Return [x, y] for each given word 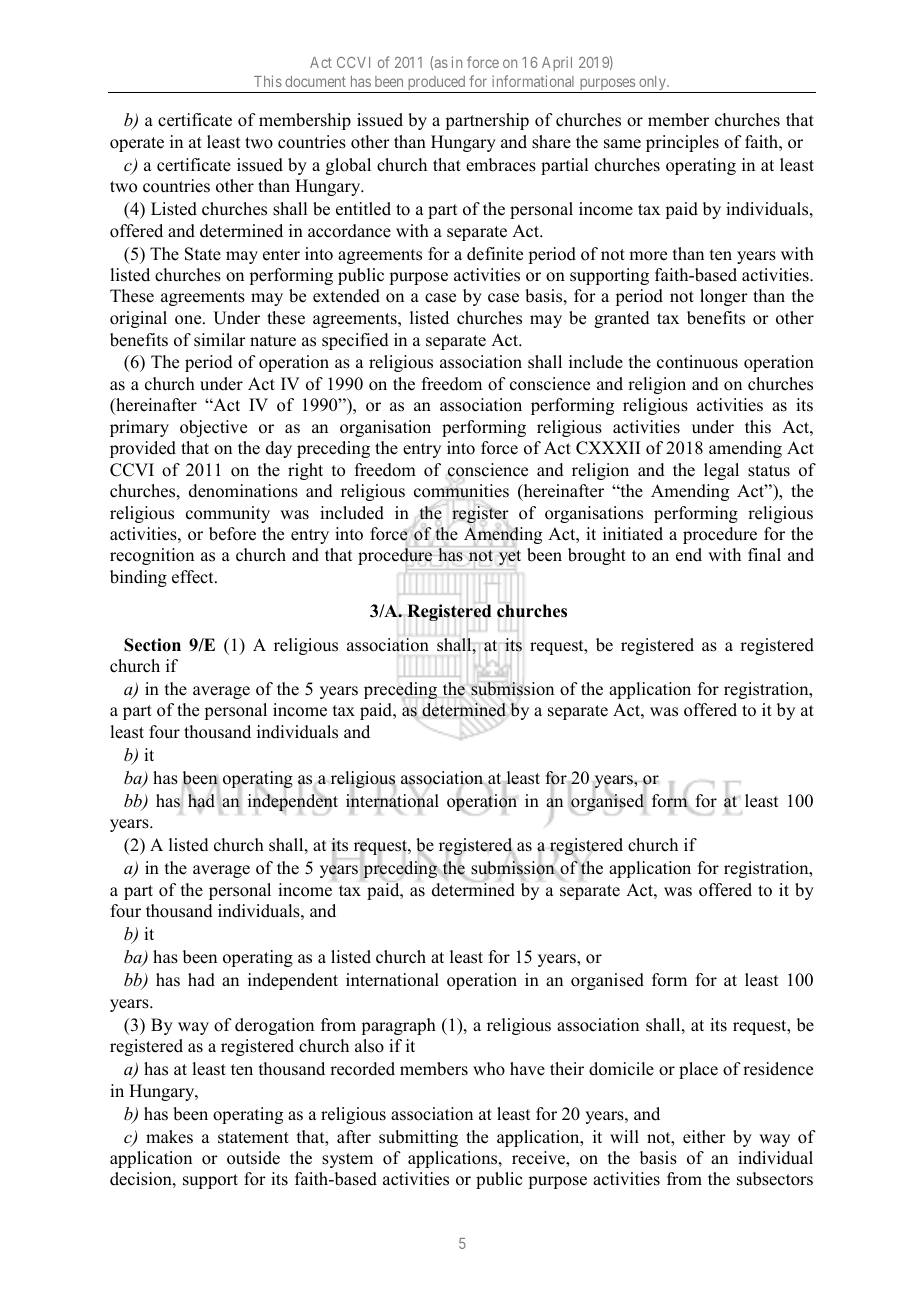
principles [682, 143]
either [704, 1137]
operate [137, 144]
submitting [418, 1138]
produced [436, 84]
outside [253, 1158]
